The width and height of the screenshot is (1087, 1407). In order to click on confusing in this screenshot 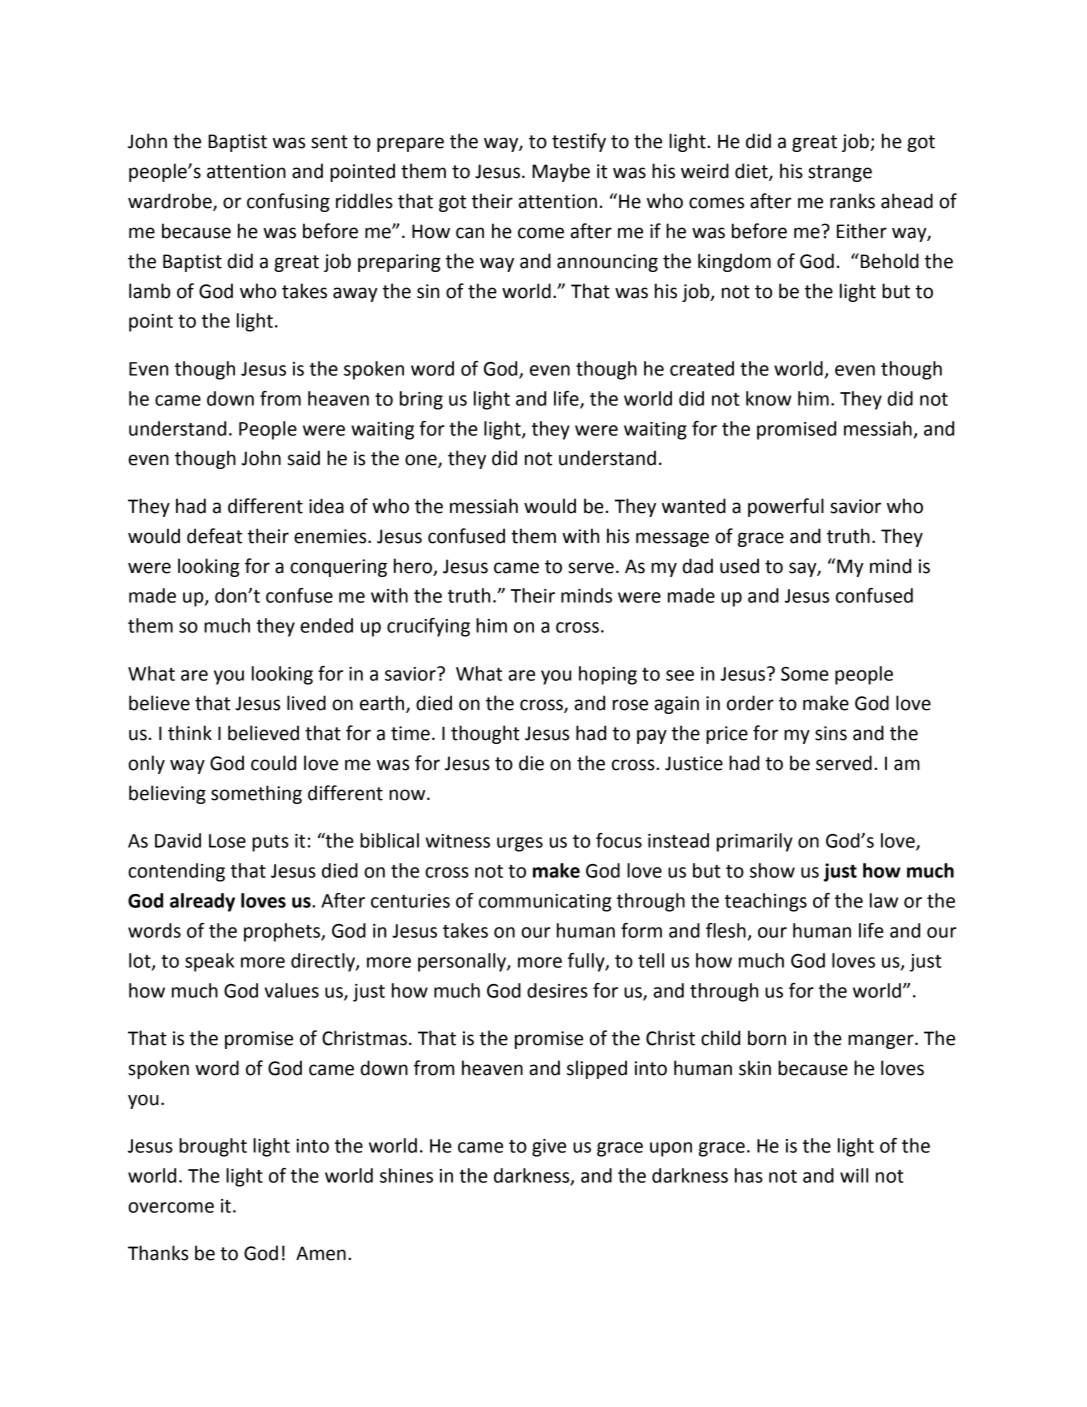, I will do `click(288, 202)`.
